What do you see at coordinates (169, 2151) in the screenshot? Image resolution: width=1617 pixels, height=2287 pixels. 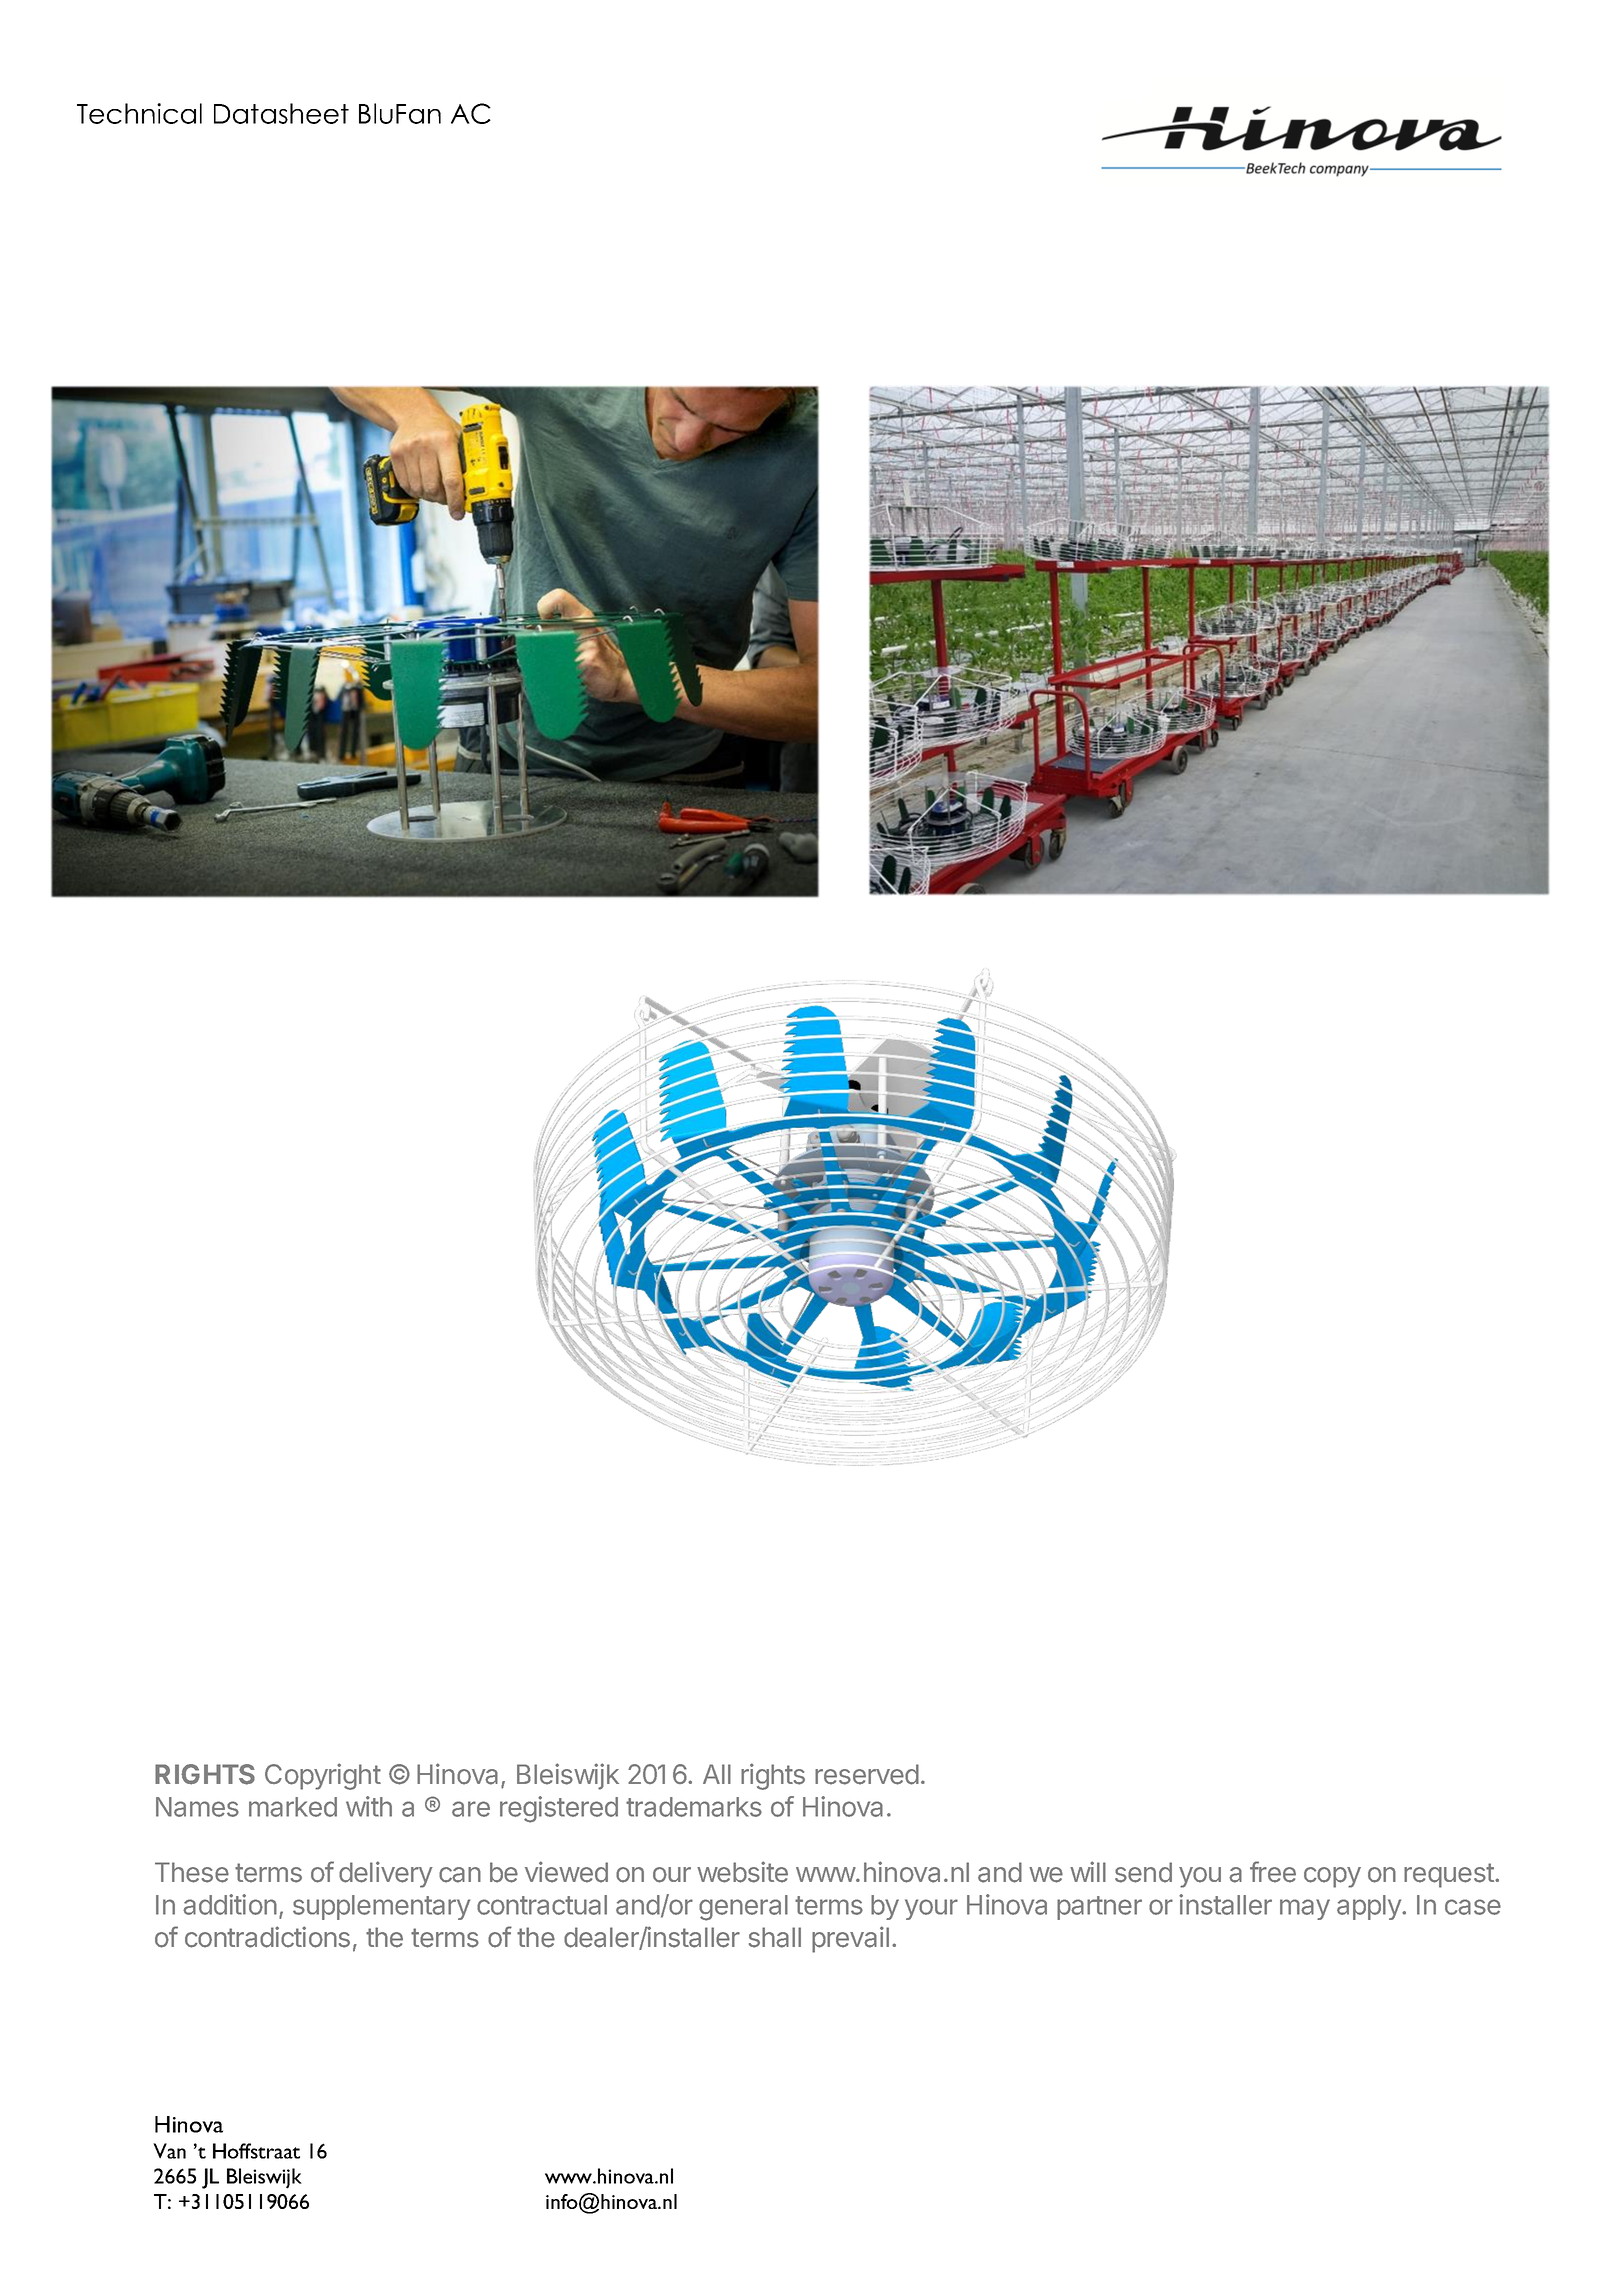 I see `Van` at bounding box center [169, 2151].
